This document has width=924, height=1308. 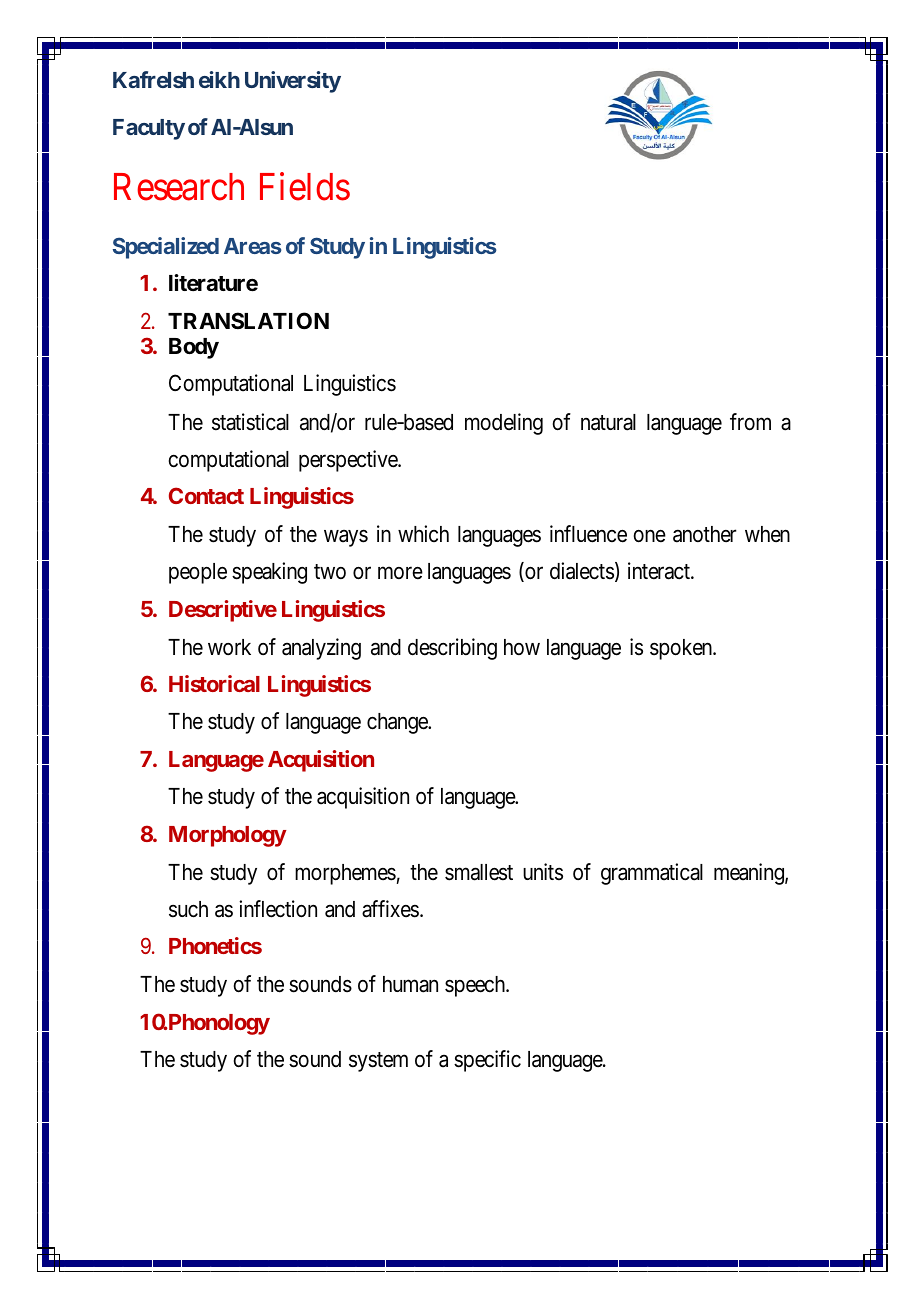 What do you see at coordinates (248, 321) in the document?
I see `TRANSLATION` at bounding box center [248, 321].
